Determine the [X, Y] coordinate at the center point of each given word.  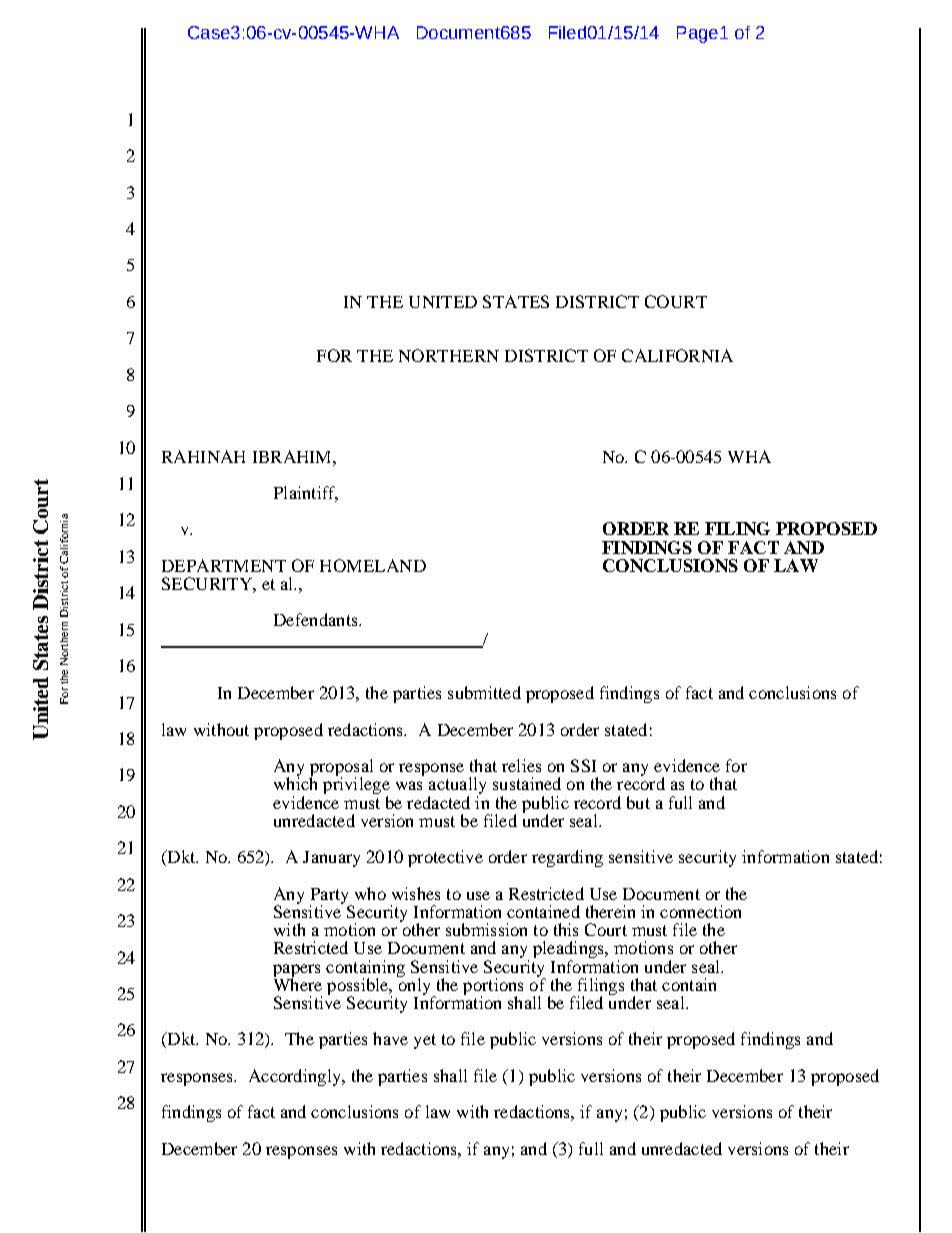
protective [445, 858]
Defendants [317, 619]
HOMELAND [373, 565]
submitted [484, 692]
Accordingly [296, 1077]
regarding [567, 858]
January [331, 859]
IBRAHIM [293, 456]
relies [521, 765]
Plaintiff [306, 494]
